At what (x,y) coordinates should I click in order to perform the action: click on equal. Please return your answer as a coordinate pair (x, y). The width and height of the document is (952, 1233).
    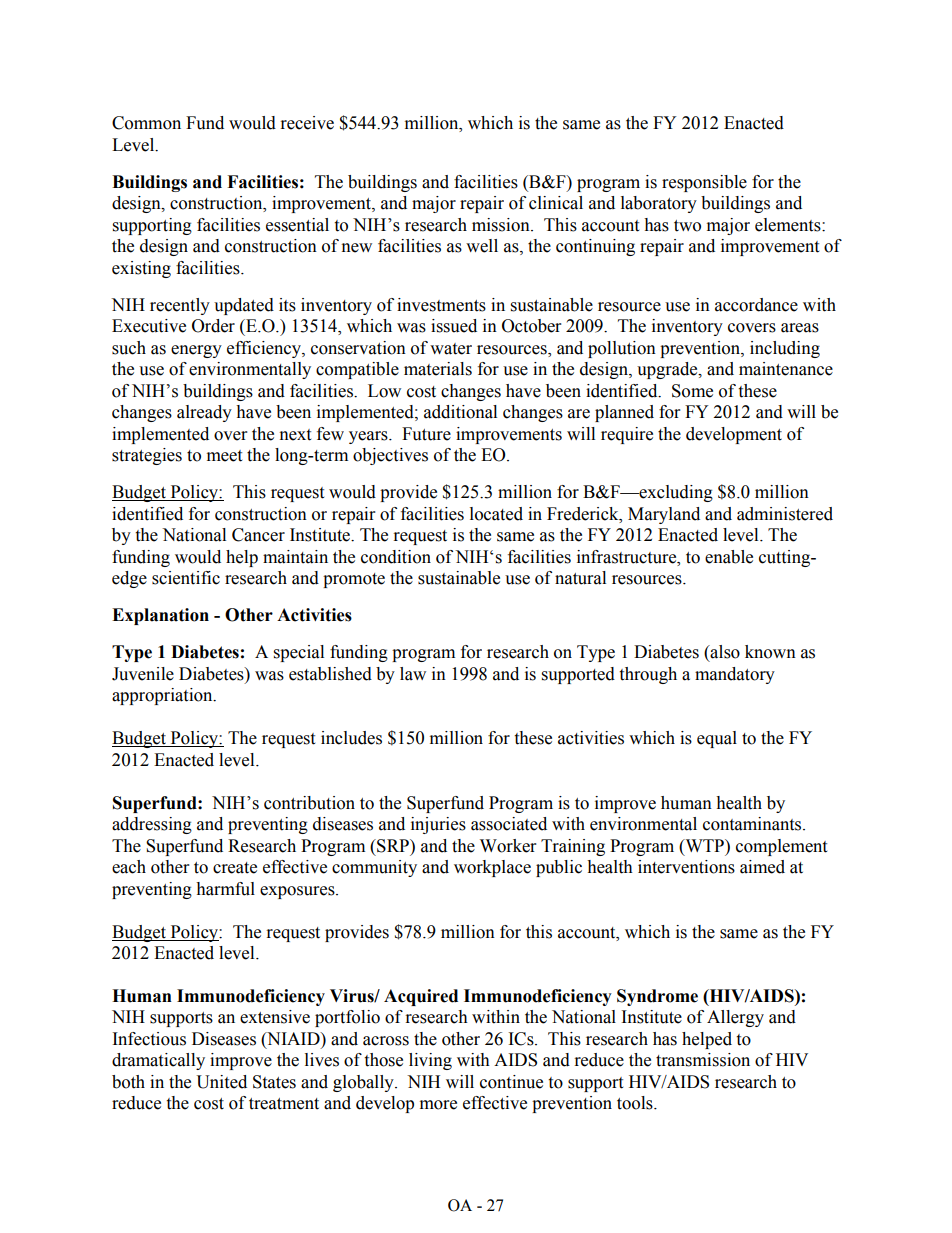
    Looking at the image, I should click on (717, 739).
